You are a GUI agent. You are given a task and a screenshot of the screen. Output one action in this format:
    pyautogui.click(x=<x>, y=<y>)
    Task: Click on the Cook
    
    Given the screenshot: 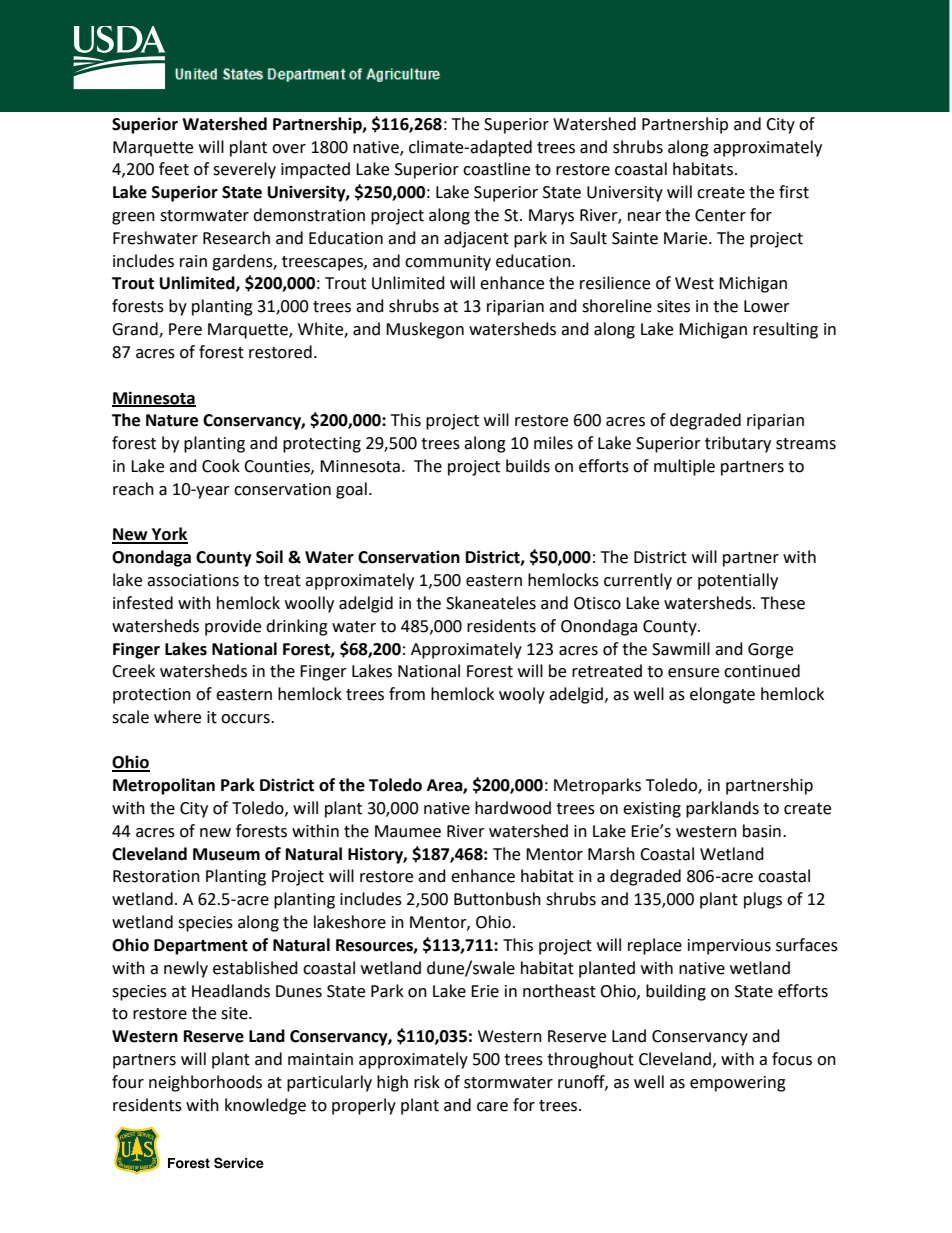 What is the action you would take?
    pyautogui.click(x=221, y=466)
